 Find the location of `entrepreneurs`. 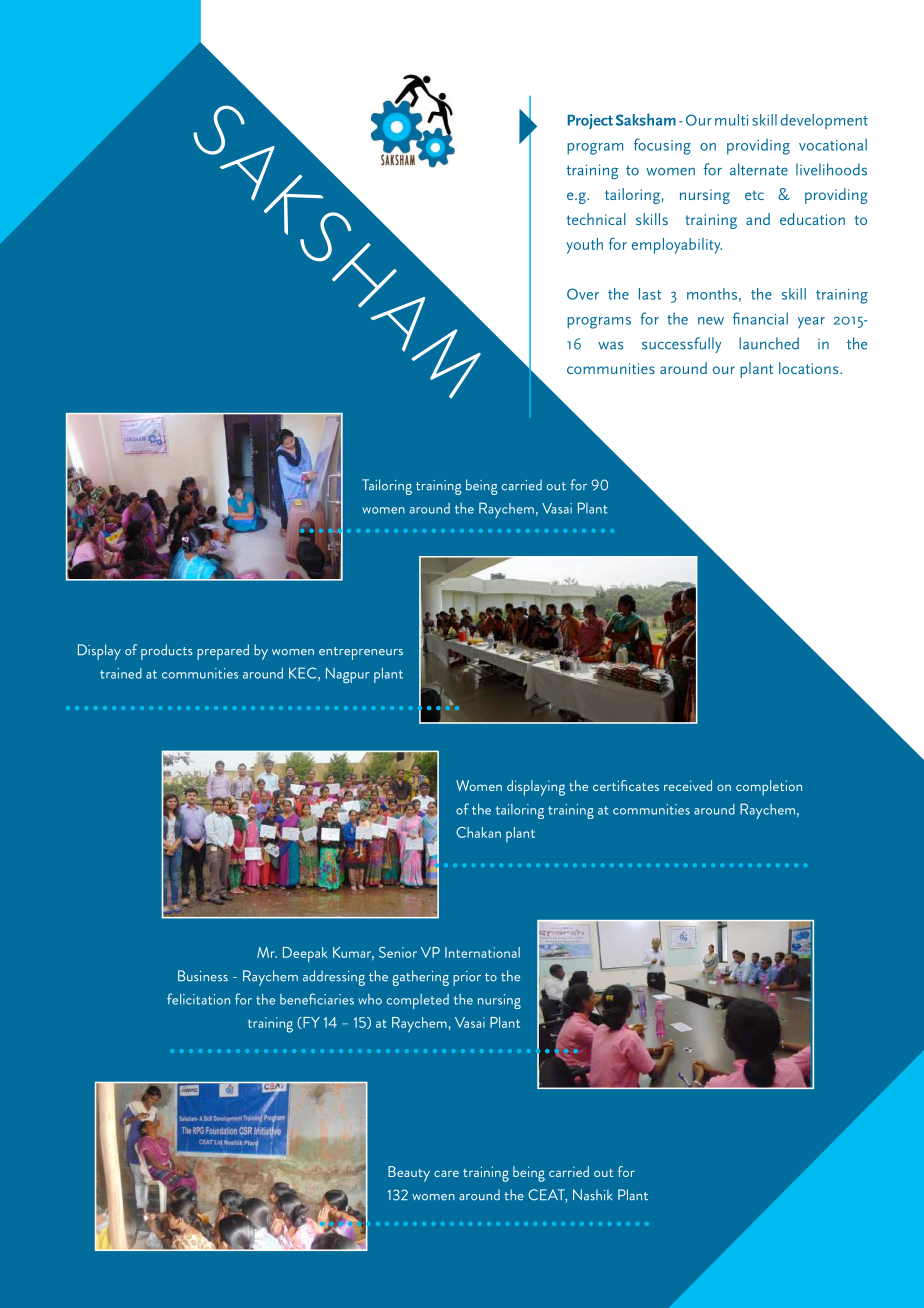

entrepreneurs is located at coordinates (361, 653).
